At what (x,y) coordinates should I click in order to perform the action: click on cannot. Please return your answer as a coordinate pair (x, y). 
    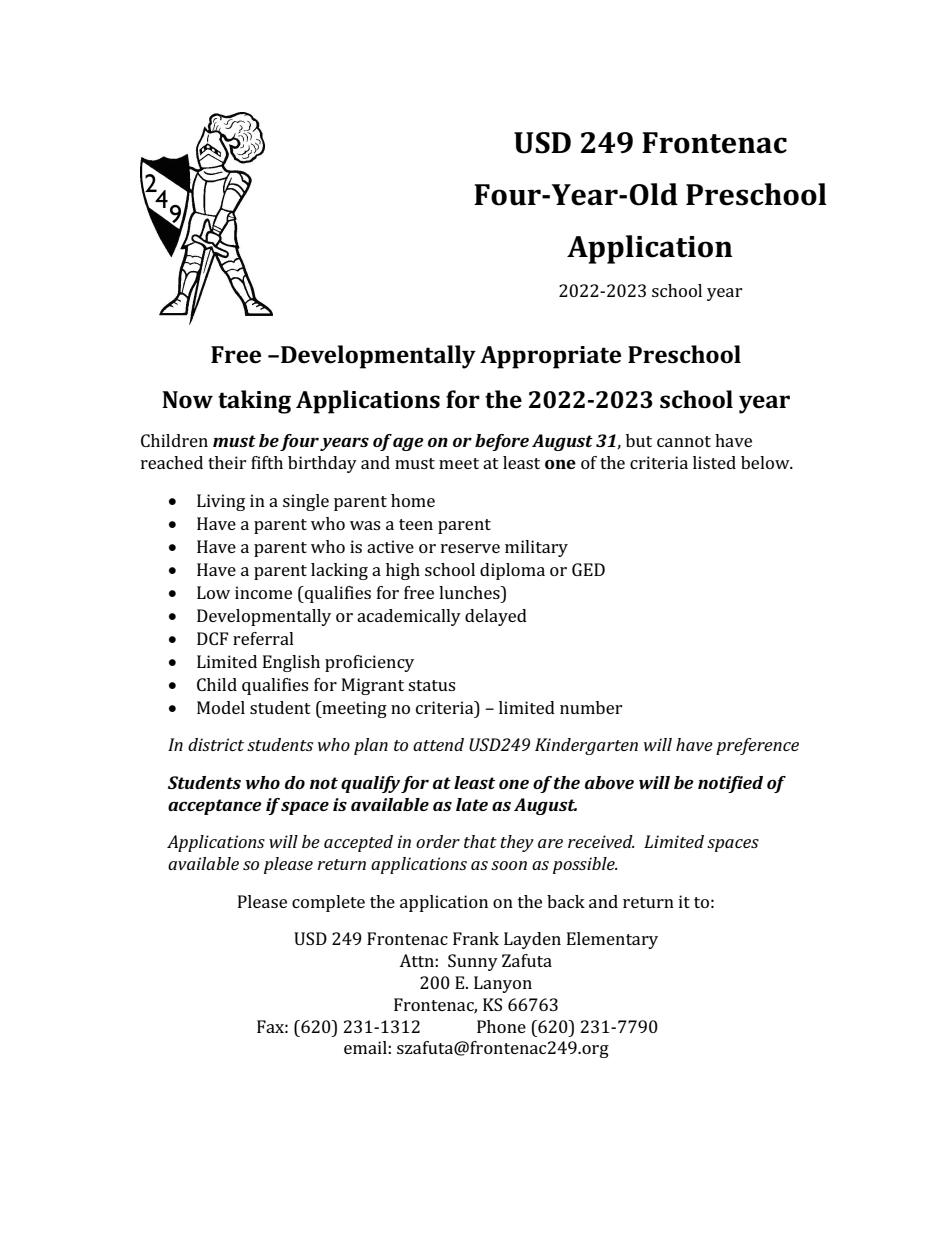
    Looking at the image, I should click on (684, 441).
